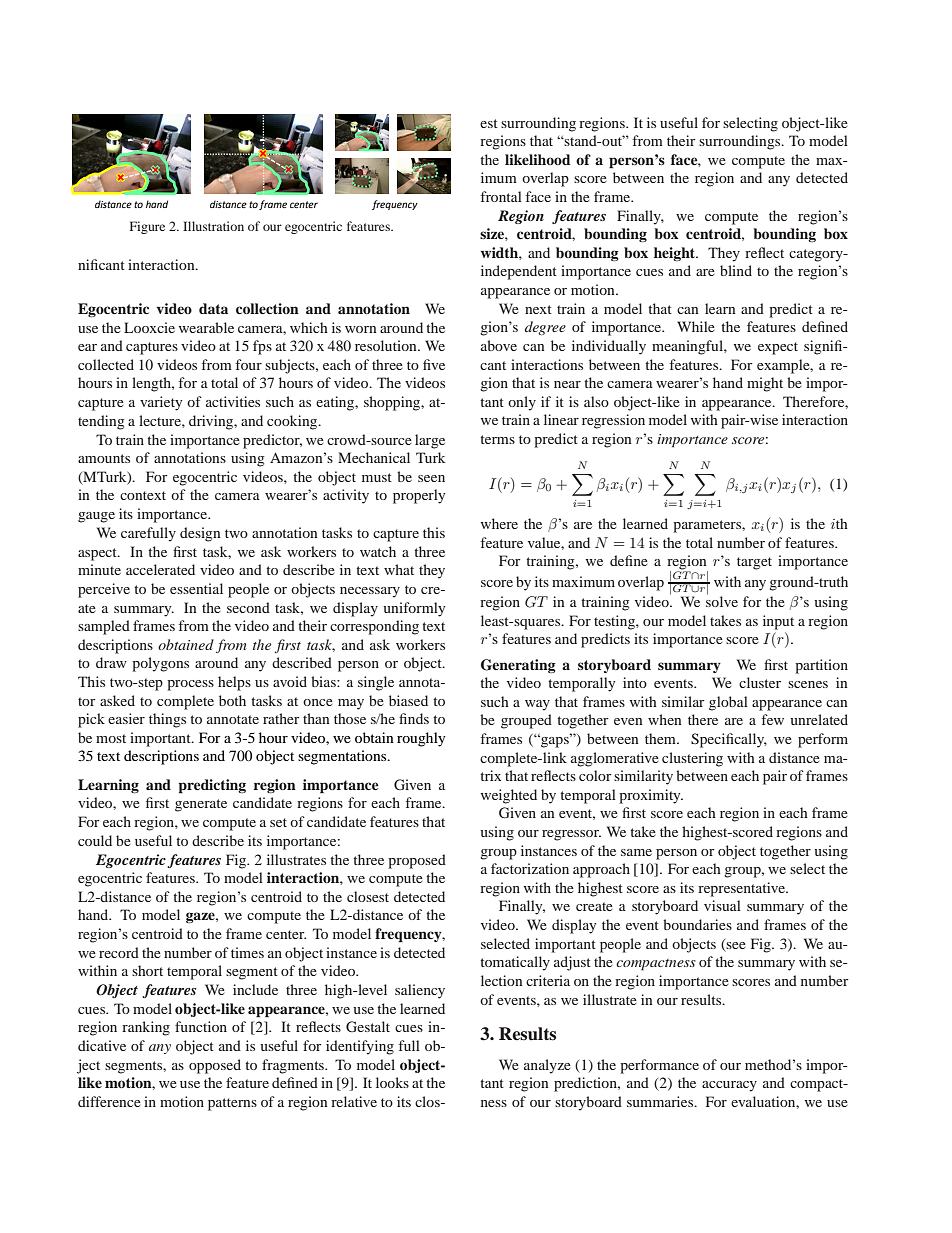 The height and width of the screenshot is (1233, 952). Describe the element at coordinates (95, 840) in the screenshot. I see `could` at that location.
